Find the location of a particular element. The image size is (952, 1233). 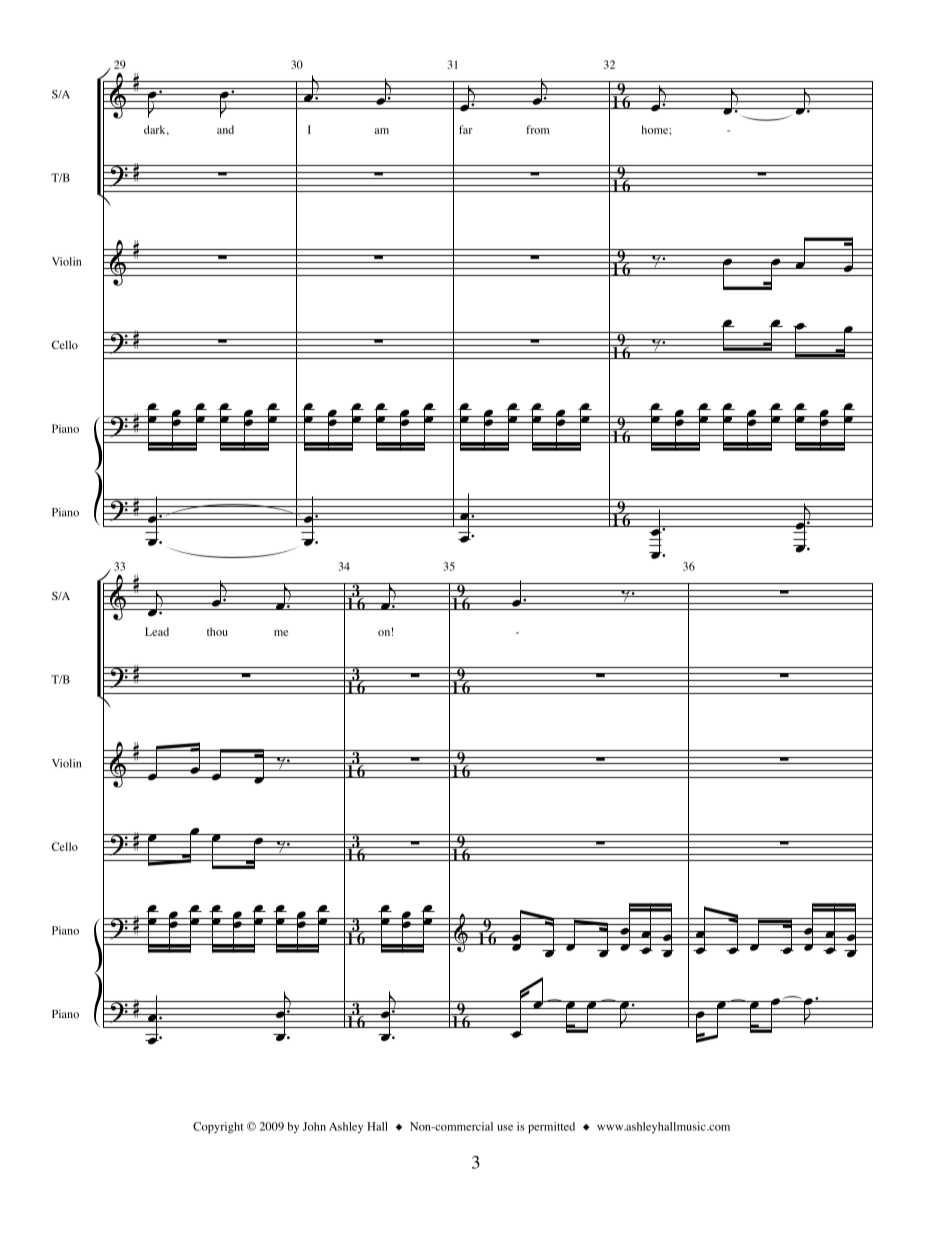

from is located at coordinates (537, 129).
